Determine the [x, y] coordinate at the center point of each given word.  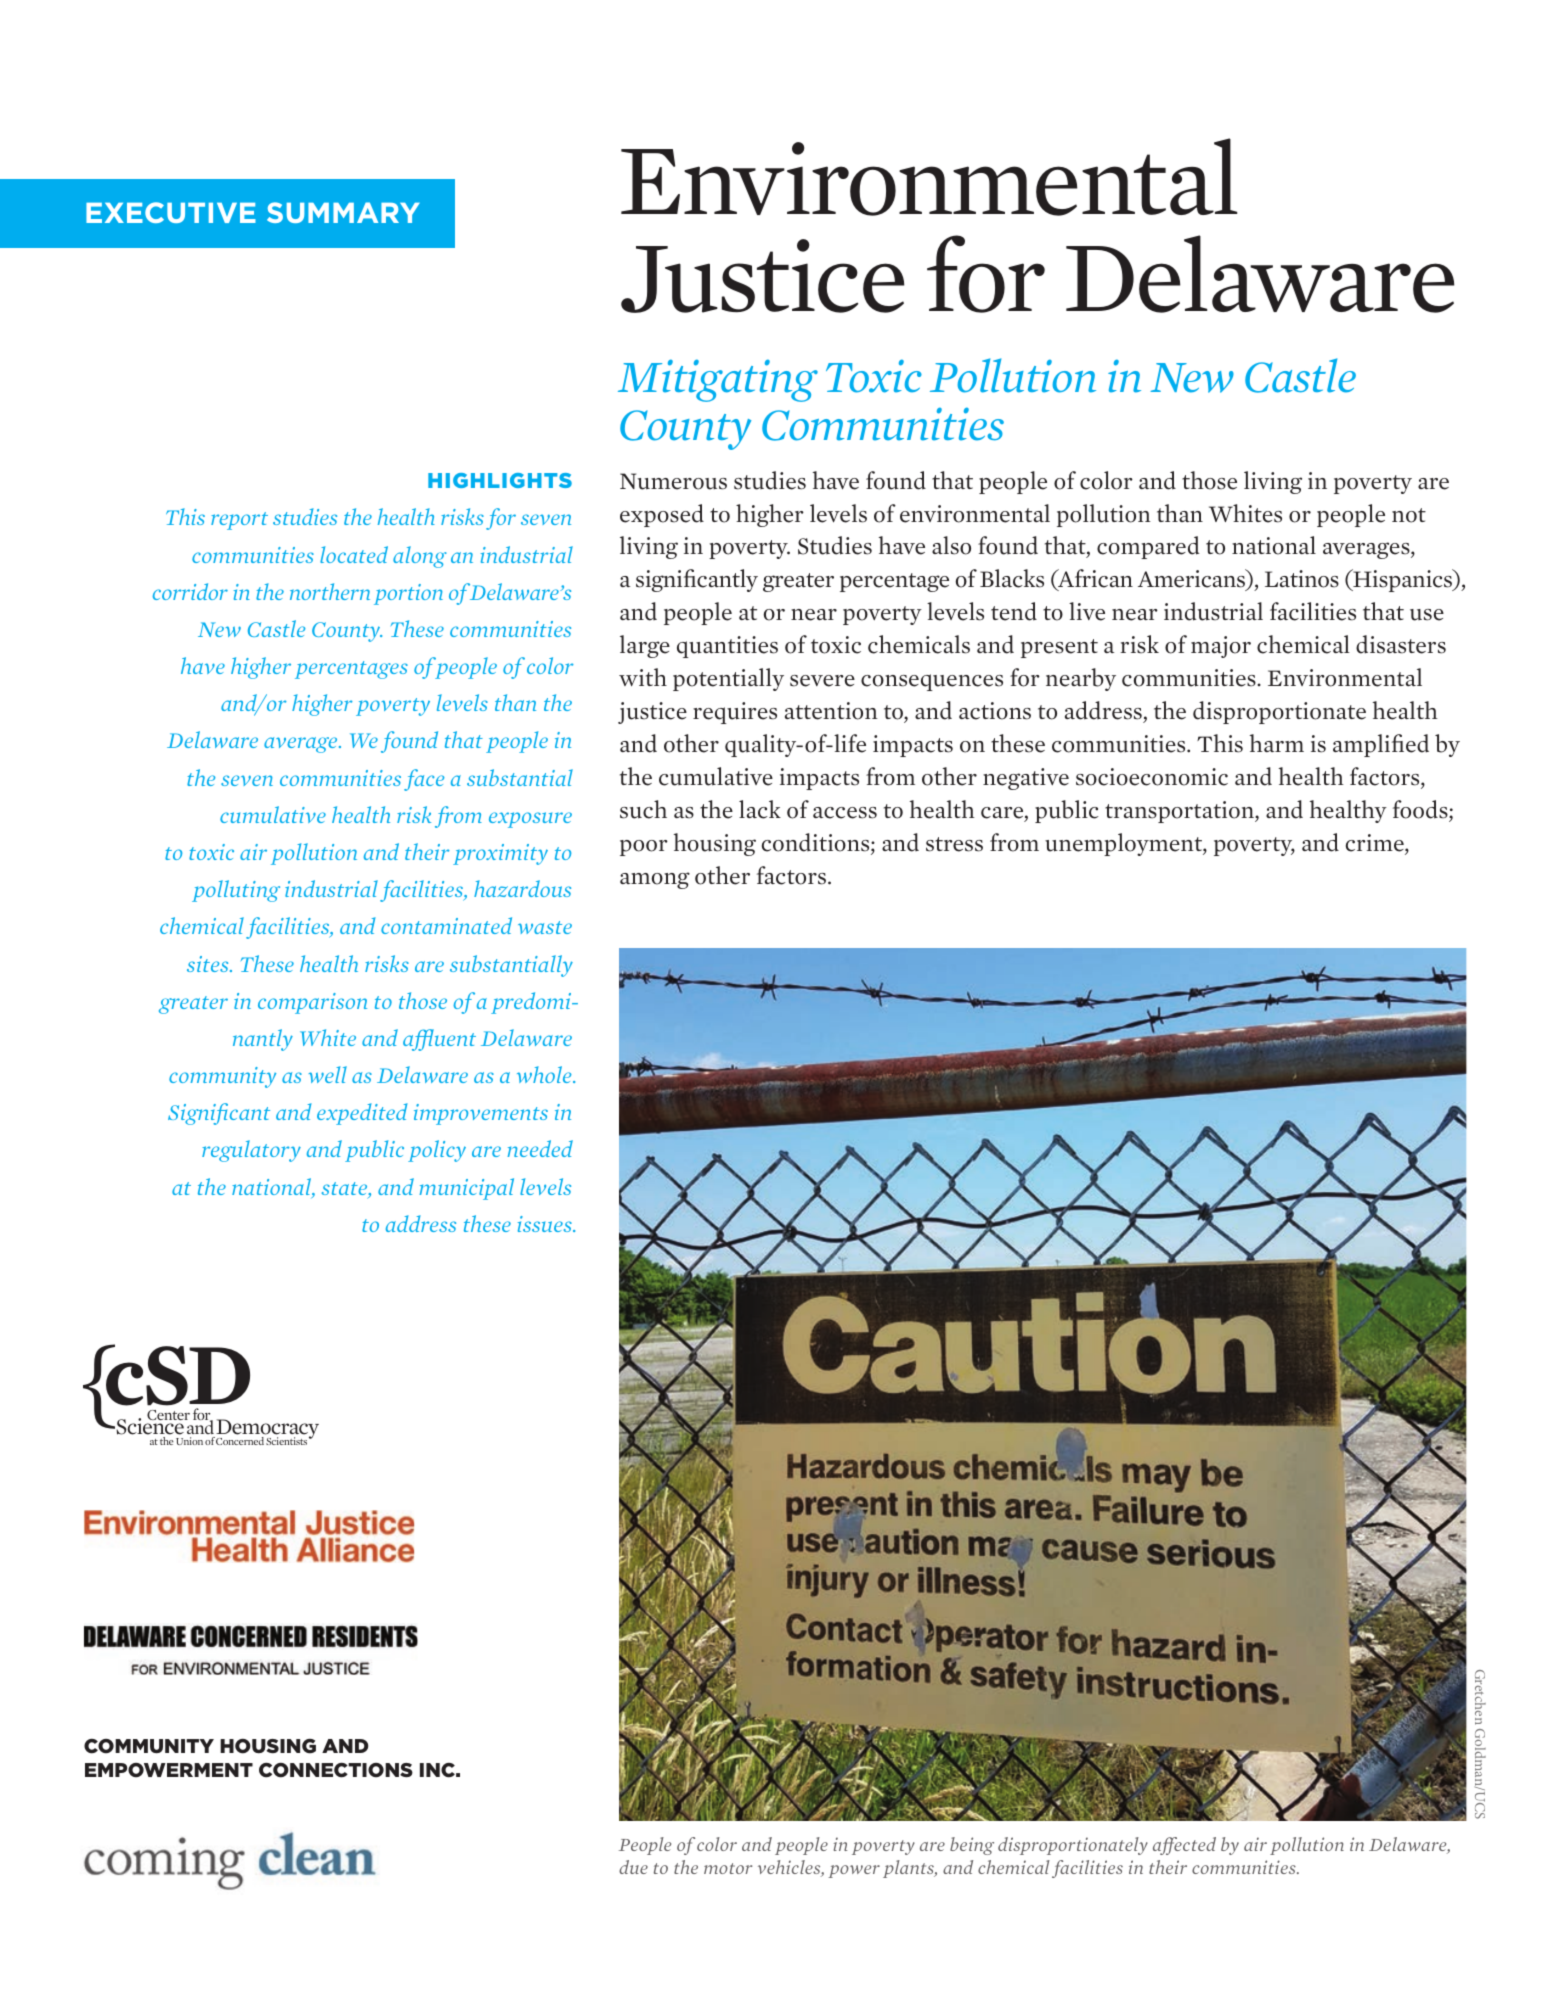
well [328, 1074]
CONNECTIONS [336, 1770]
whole [545, 1074]
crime [1376, 844]
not [1409, 515]
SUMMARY [343, 212]
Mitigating [718, 380]
